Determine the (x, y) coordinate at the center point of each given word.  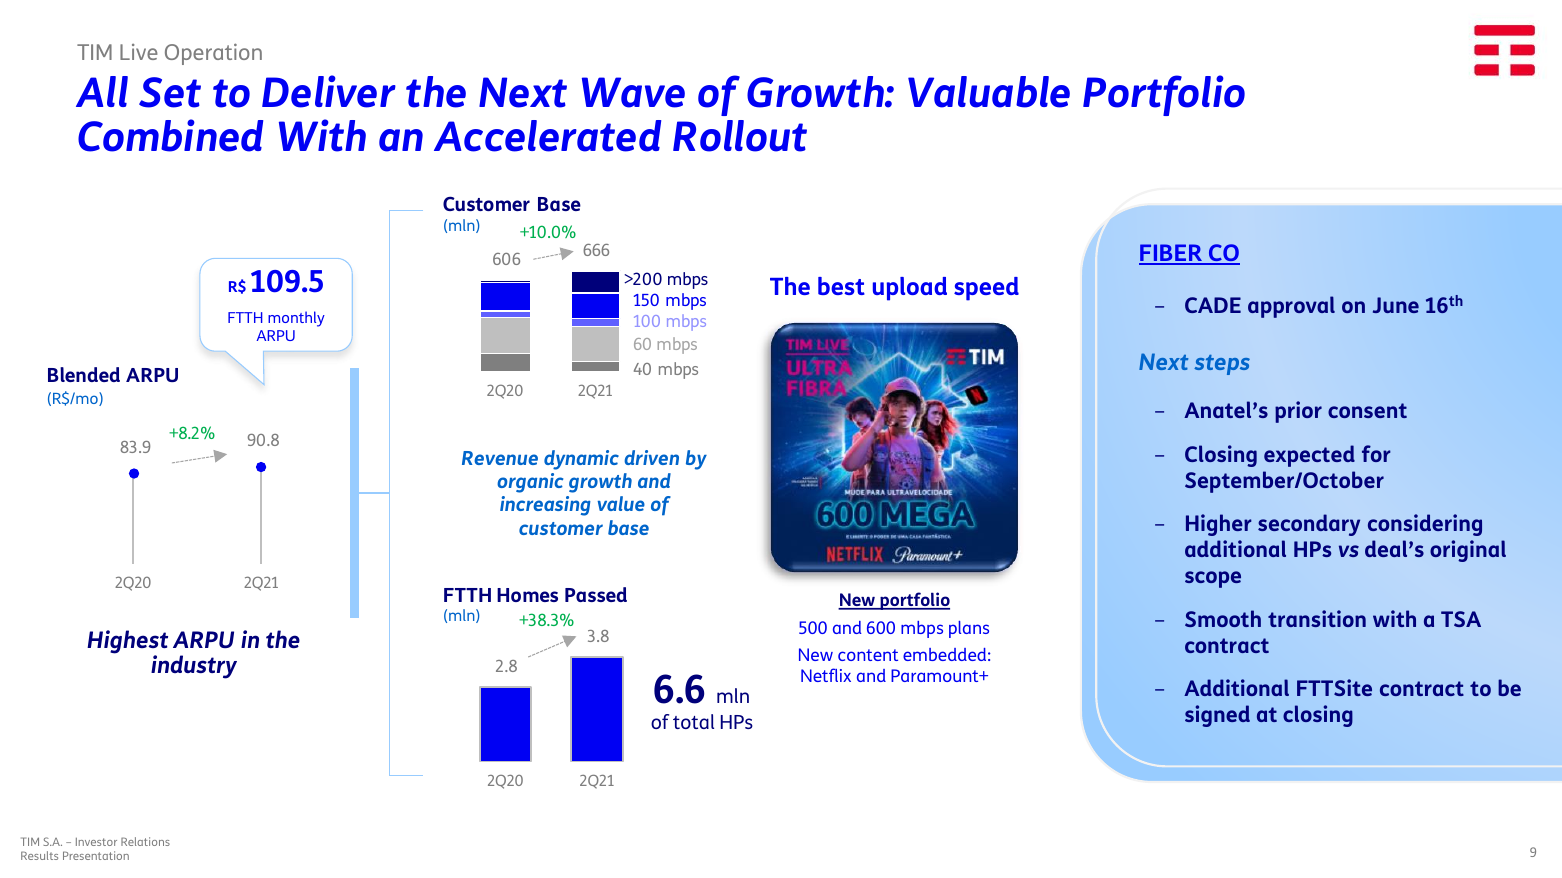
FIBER (1172, 254)
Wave (633, 92)
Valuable (989, 92)
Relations (145, 841)
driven (651, 457)
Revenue (500, 458)
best (841, 286)
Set (170, 92)
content (868, 655)
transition (1317, 618)
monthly (296, 319)
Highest (127, 643)
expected (1309, 456)
